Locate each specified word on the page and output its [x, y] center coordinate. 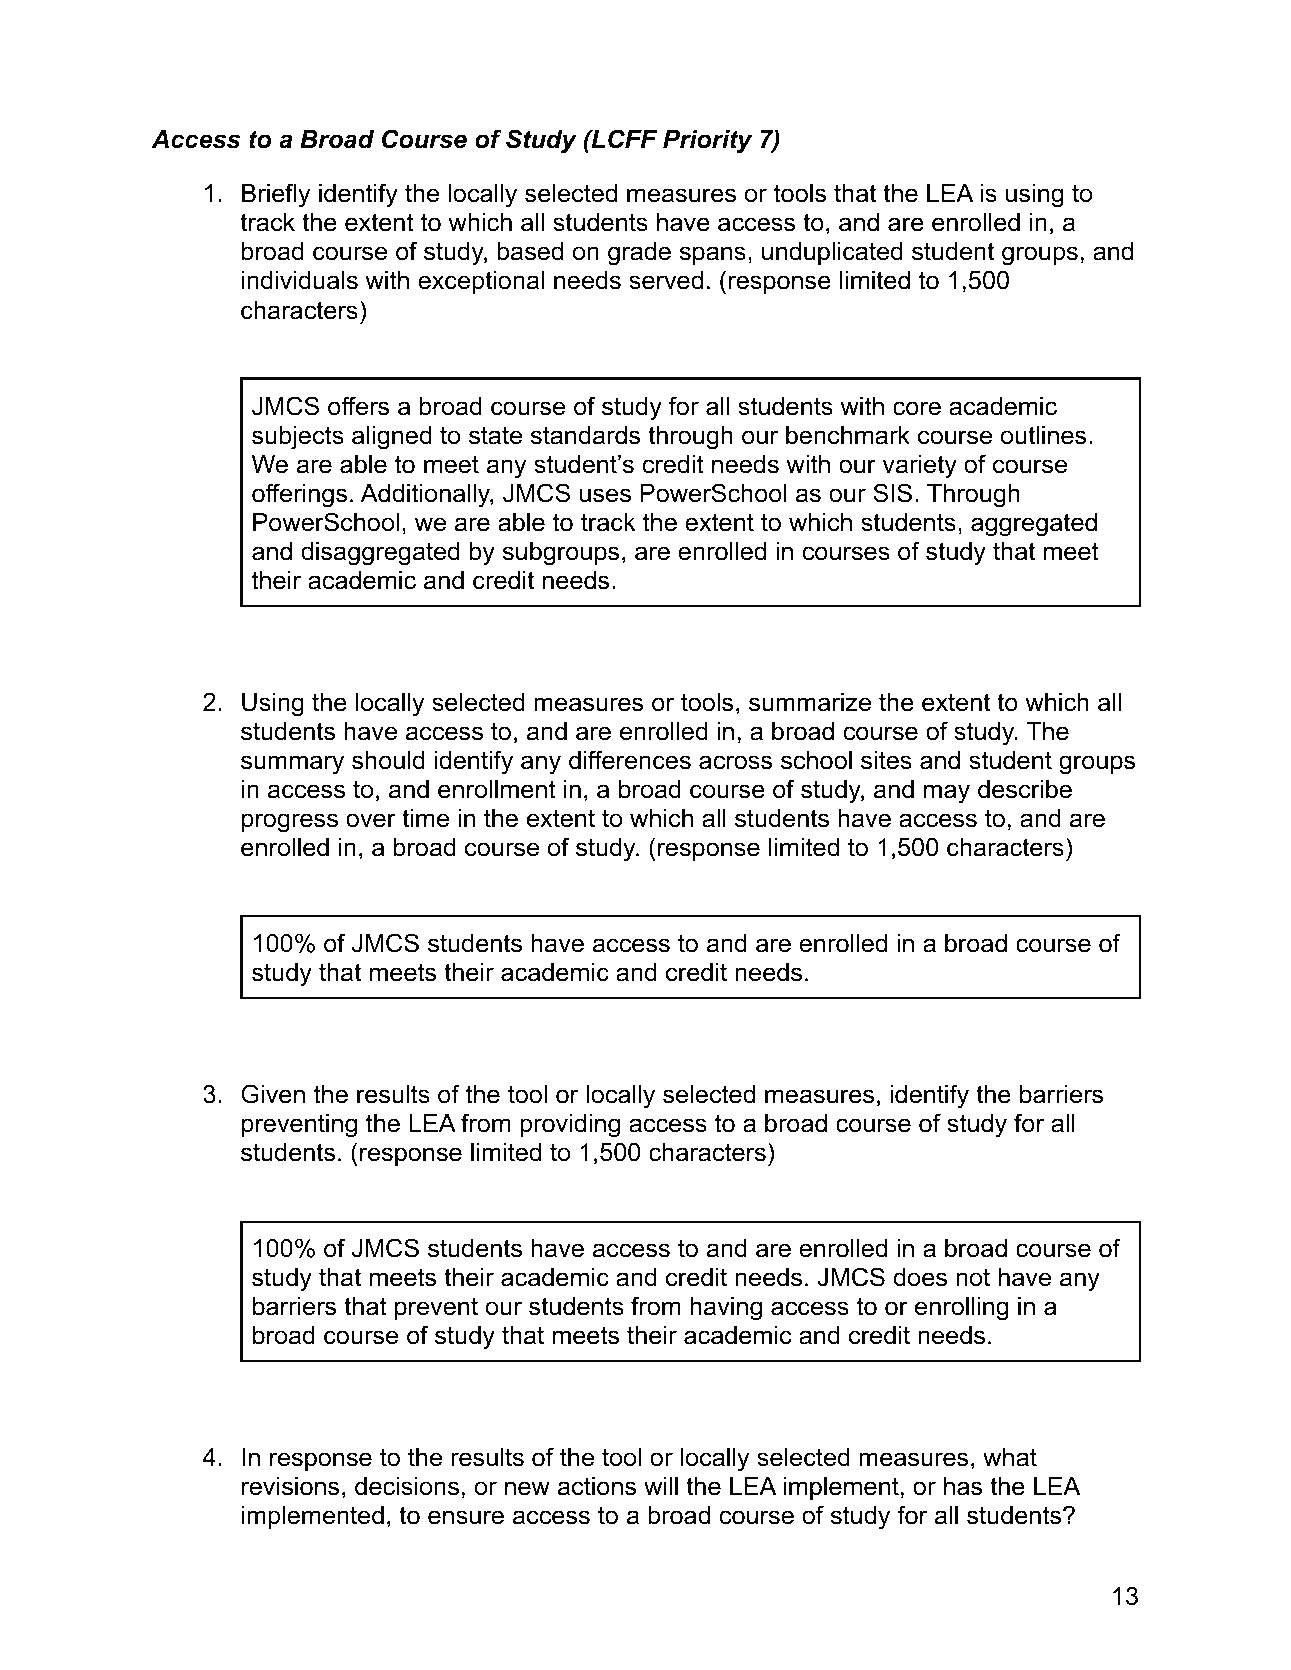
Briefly [276, 195]
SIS [892, 493]
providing [570, 1126]
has [963, 1486]
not [973, 1277]
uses [605, 495]
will [661, 1486]
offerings [299, 495]
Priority [707, 142]
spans [713, 255]
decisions [407, 1486]
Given [273, 1094]
